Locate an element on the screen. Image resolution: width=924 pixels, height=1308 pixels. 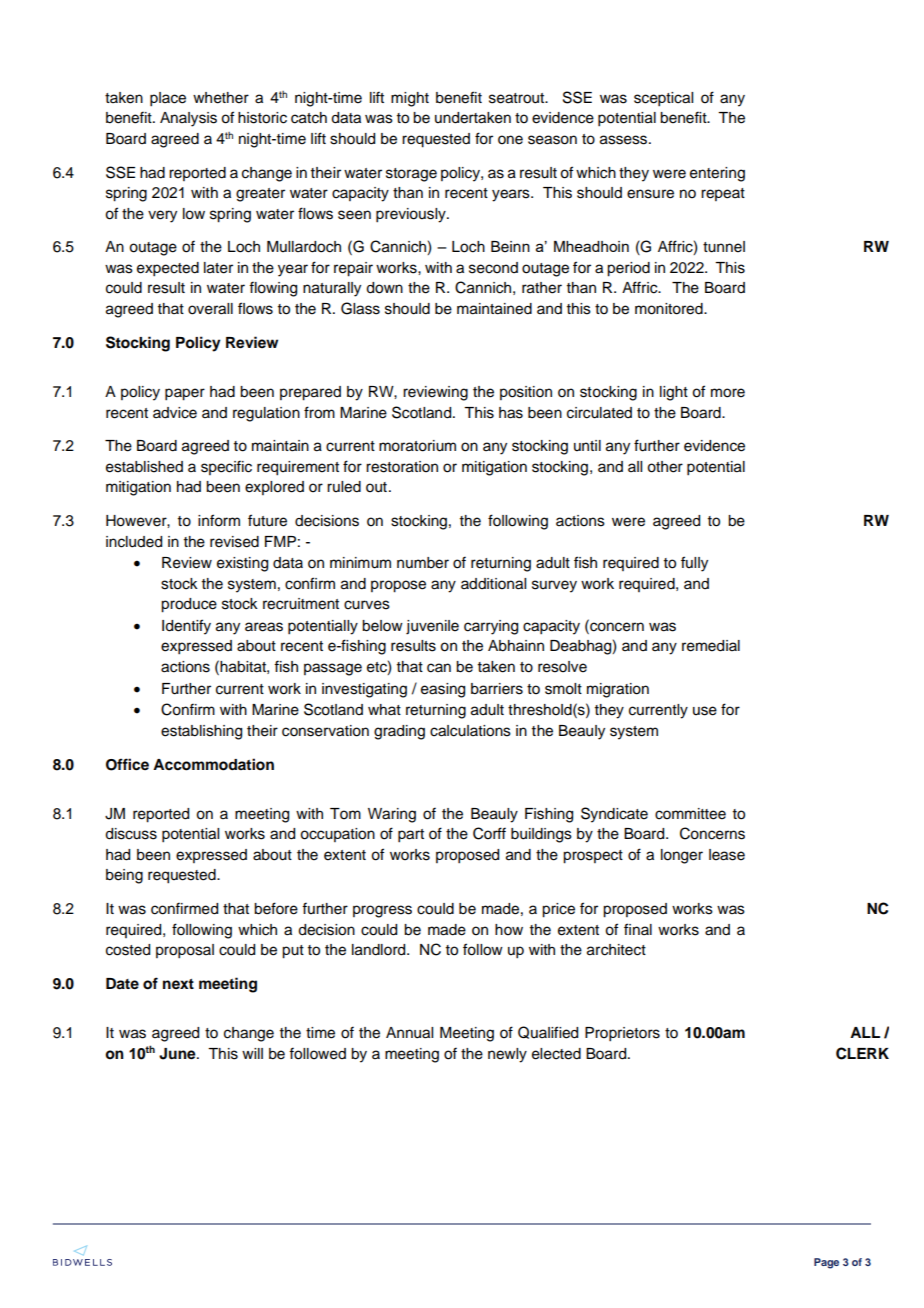
one is located at coordinates (510, 140).
